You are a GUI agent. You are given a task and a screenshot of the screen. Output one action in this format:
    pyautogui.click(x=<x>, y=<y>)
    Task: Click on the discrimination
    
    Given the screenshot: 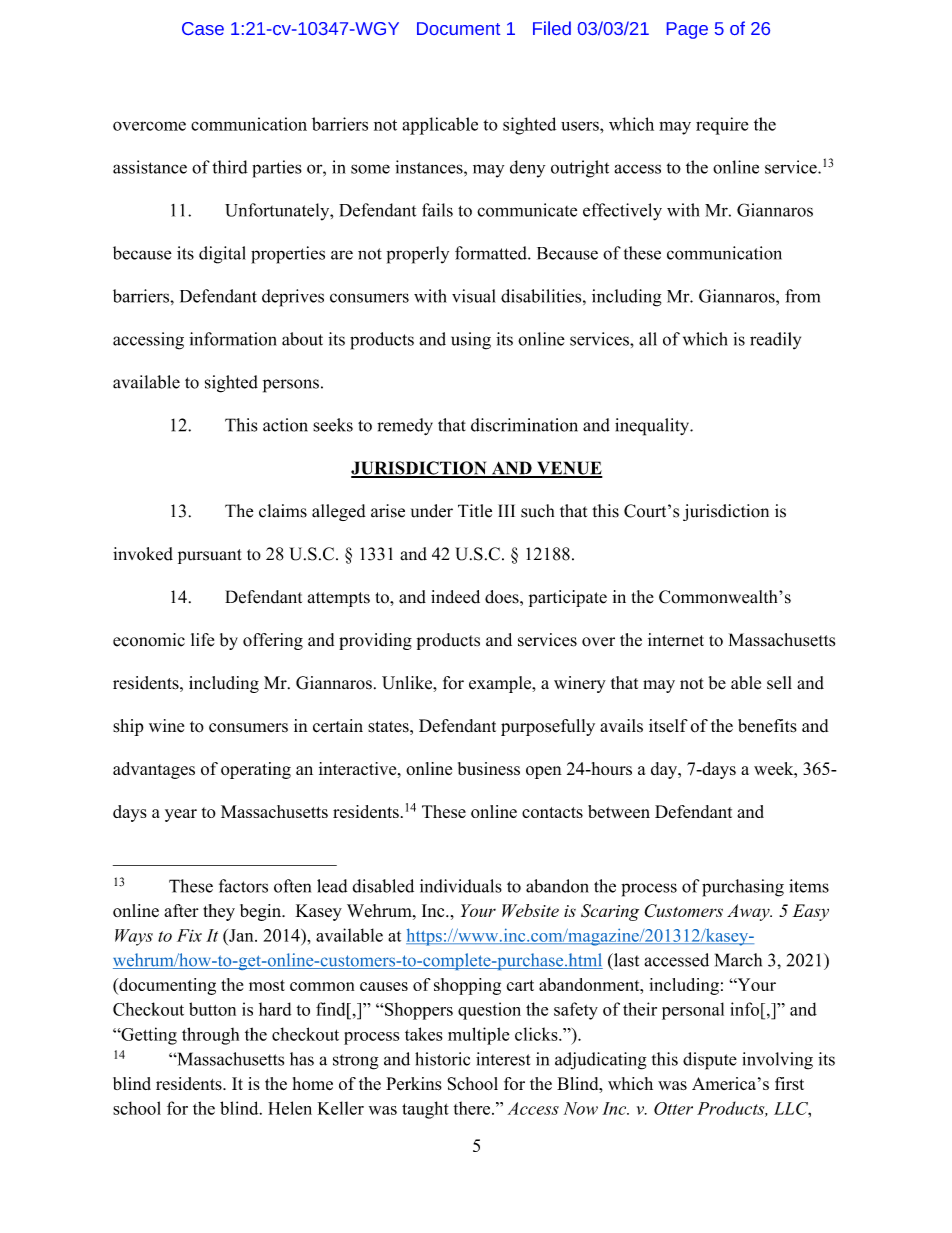 What is the action you would take?
    pyautogui.click(x=524, y=425)
